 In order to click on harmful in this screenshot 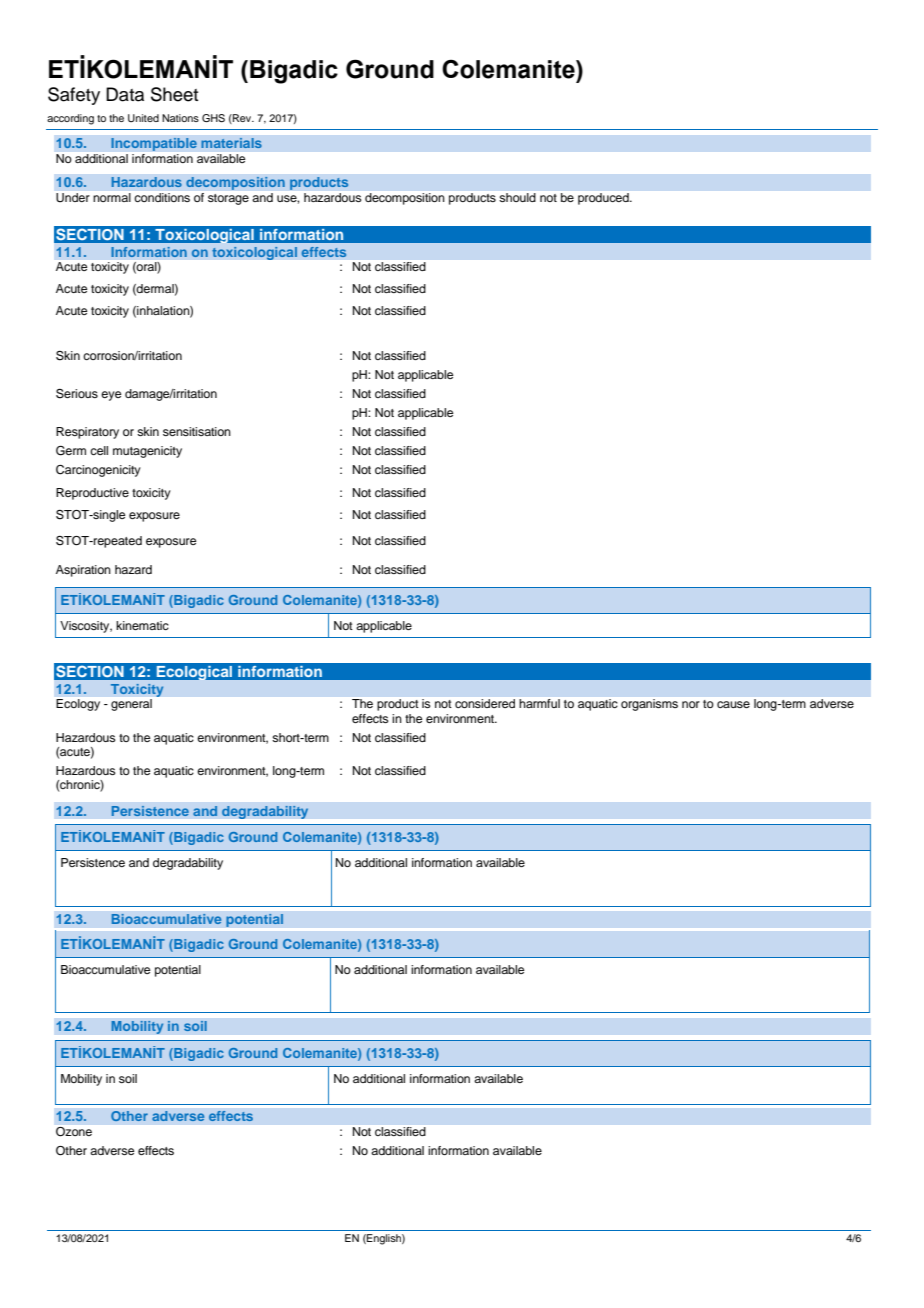, I will do `click(539, 703)`.
